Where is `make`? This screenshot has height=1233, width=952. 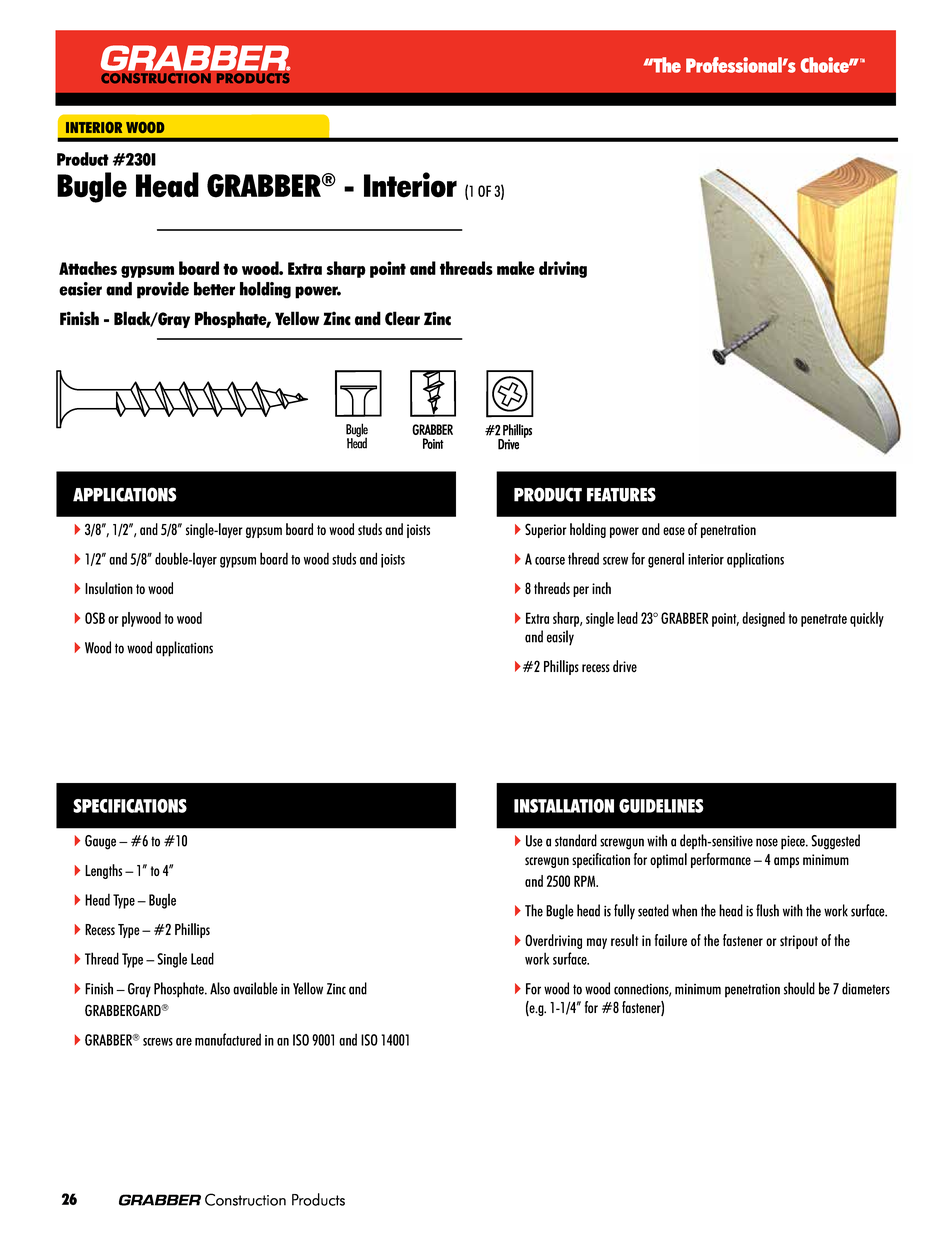 make is located at coordinates (516, 268).
